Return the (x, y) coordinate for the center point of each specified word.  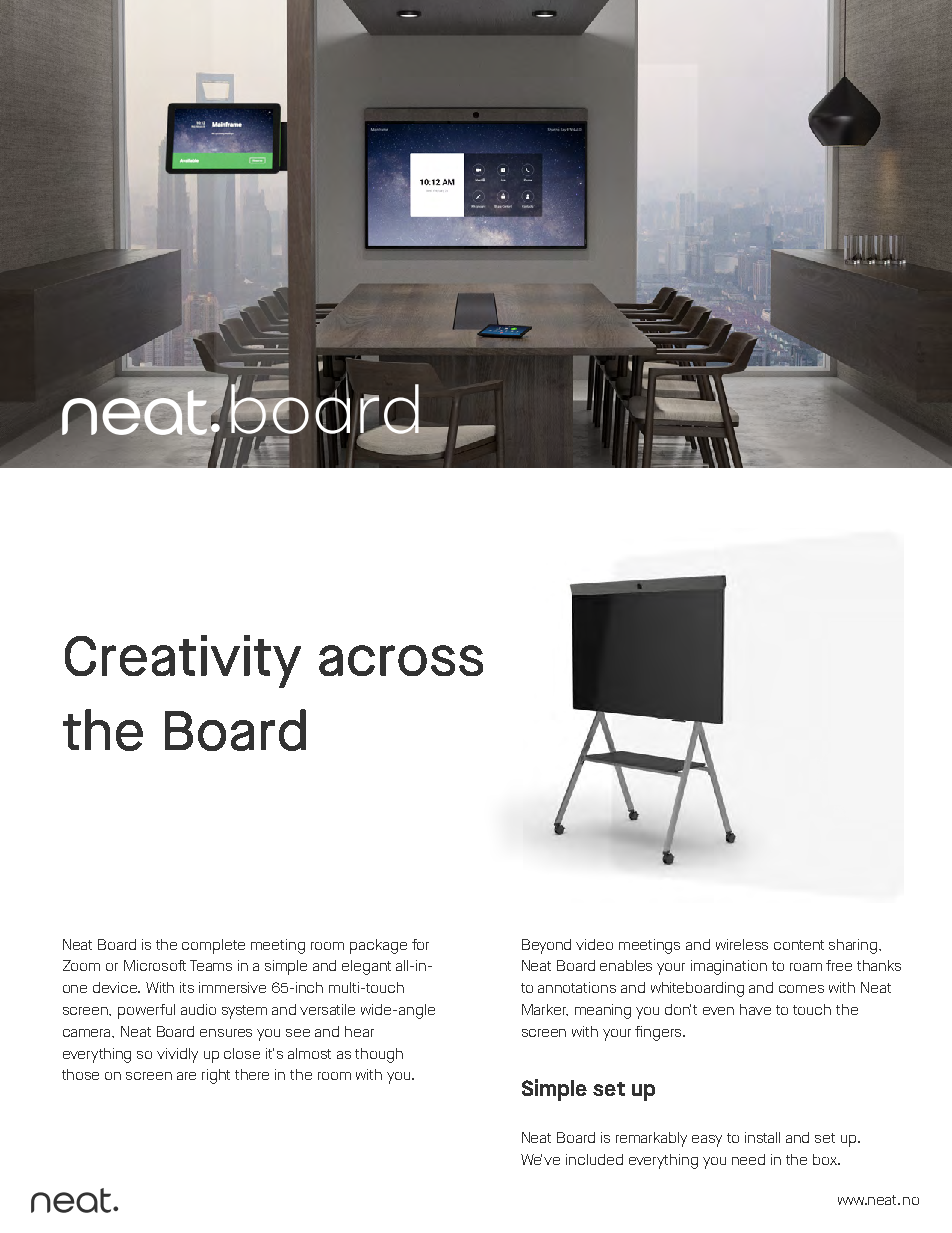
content (799, 945)
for (420, 944)
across (401, 660)
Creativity (183, 661)
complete (213, 946)
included (594, 1159)
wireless (742, 944)
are (186, 1076)
